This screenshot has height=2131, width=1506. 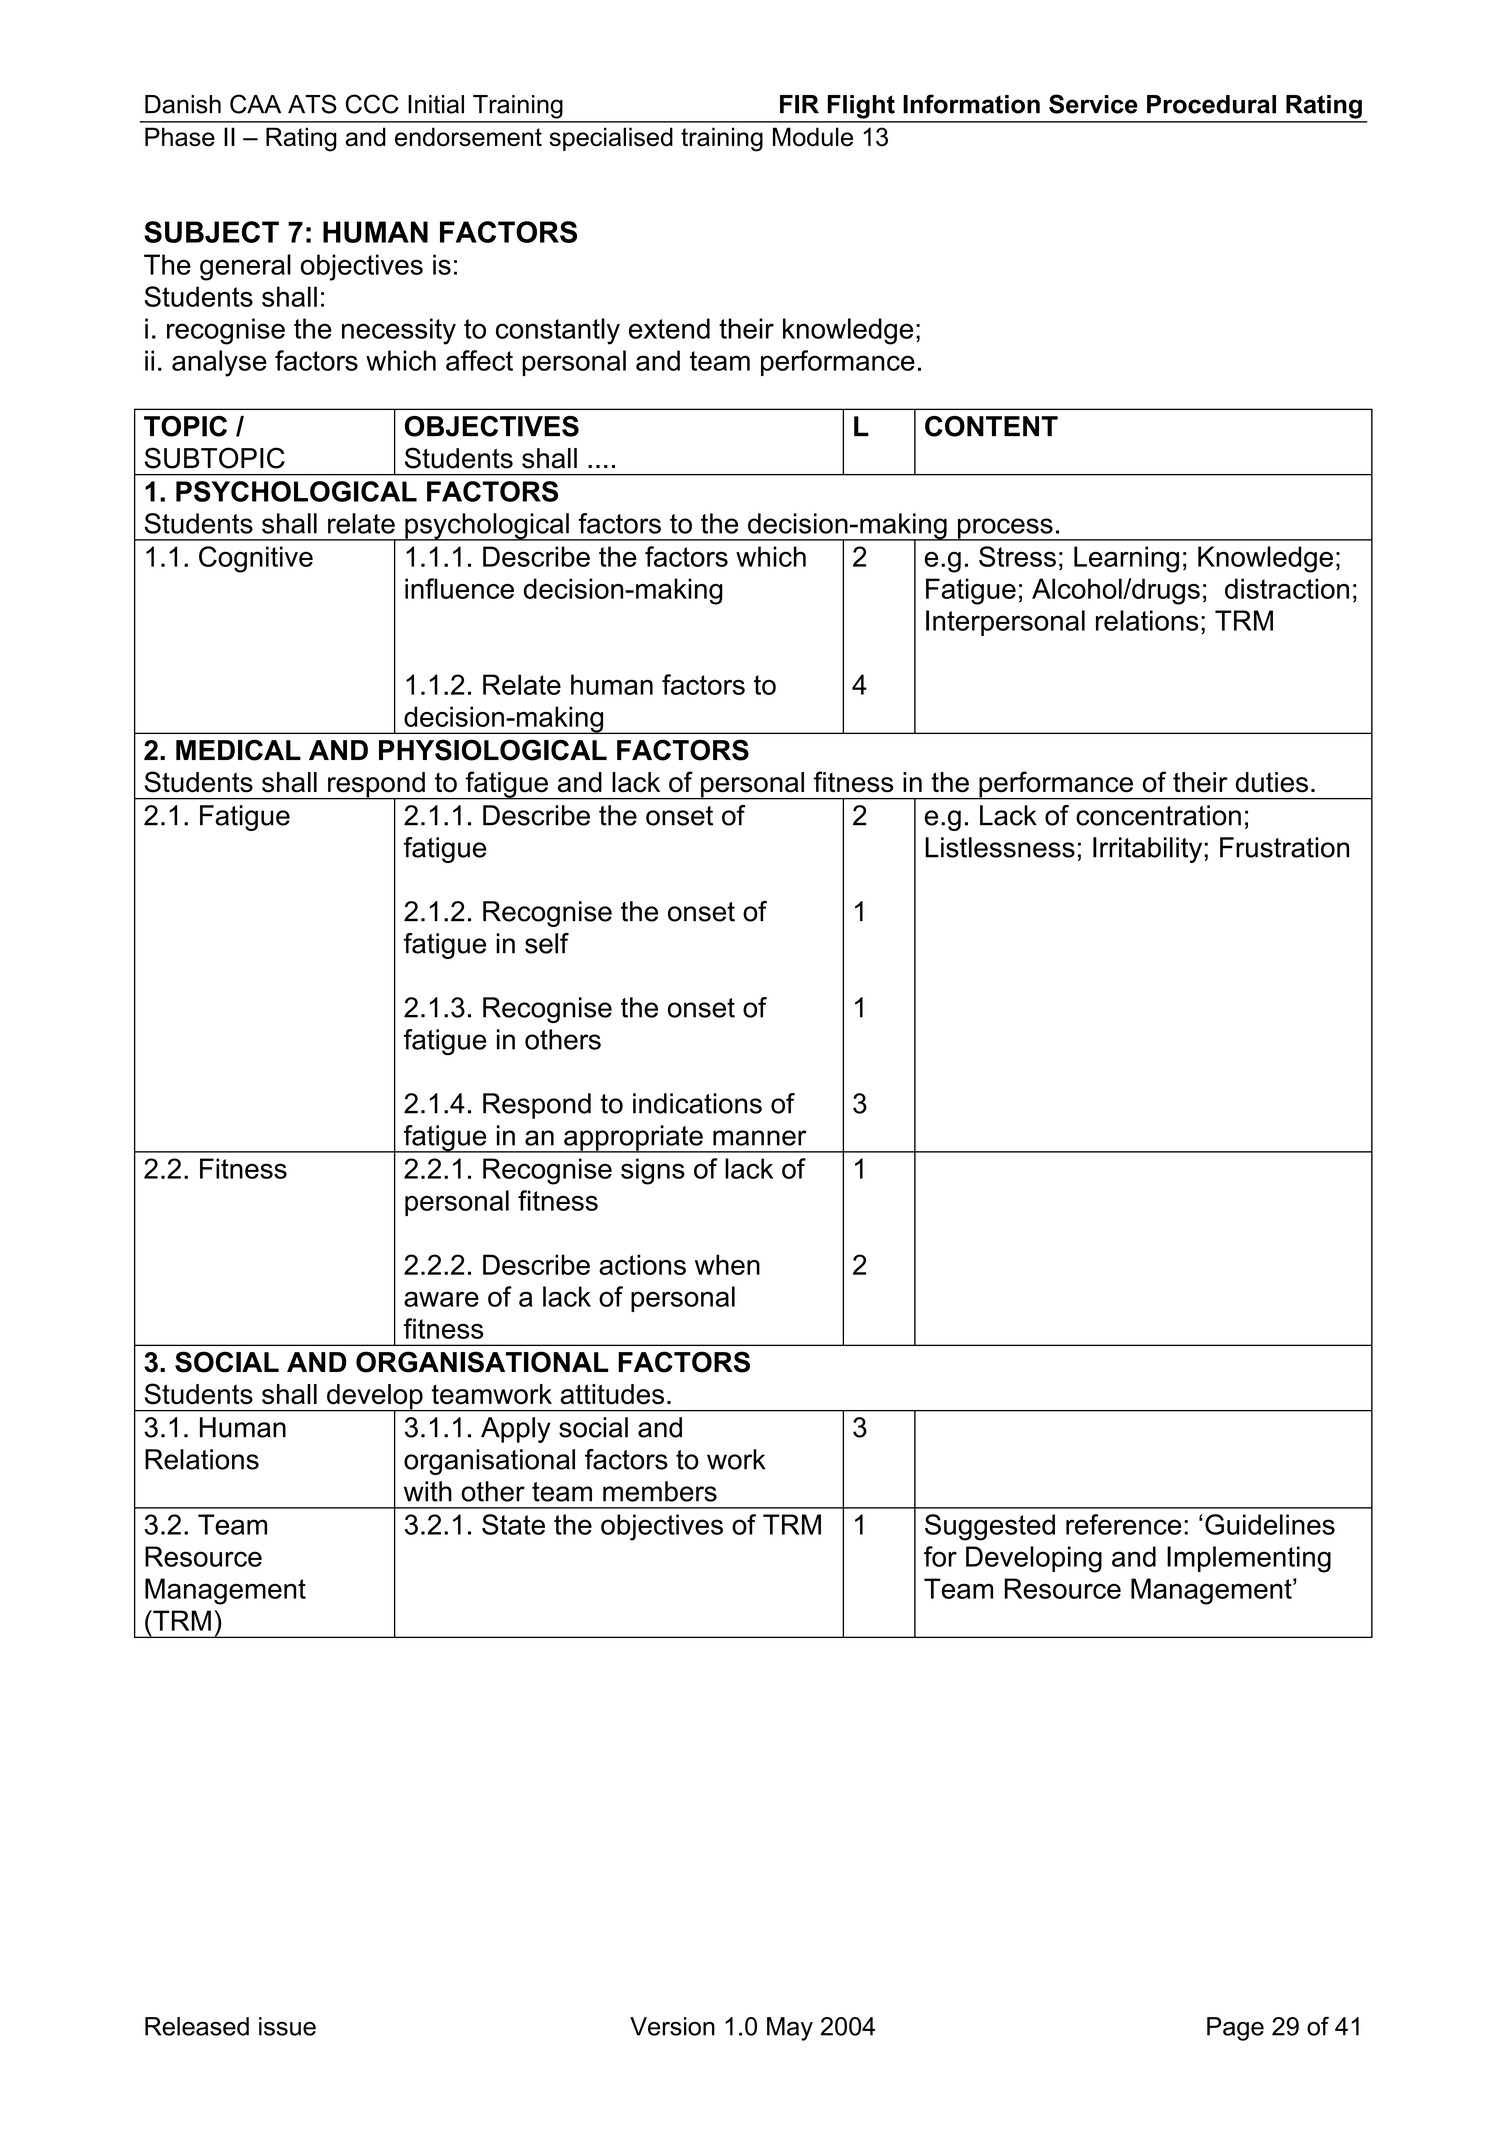 What do you see at coordinates (1158, 815) in the screenshot?
I see `concentration` at bounding box center [1158, 815].
